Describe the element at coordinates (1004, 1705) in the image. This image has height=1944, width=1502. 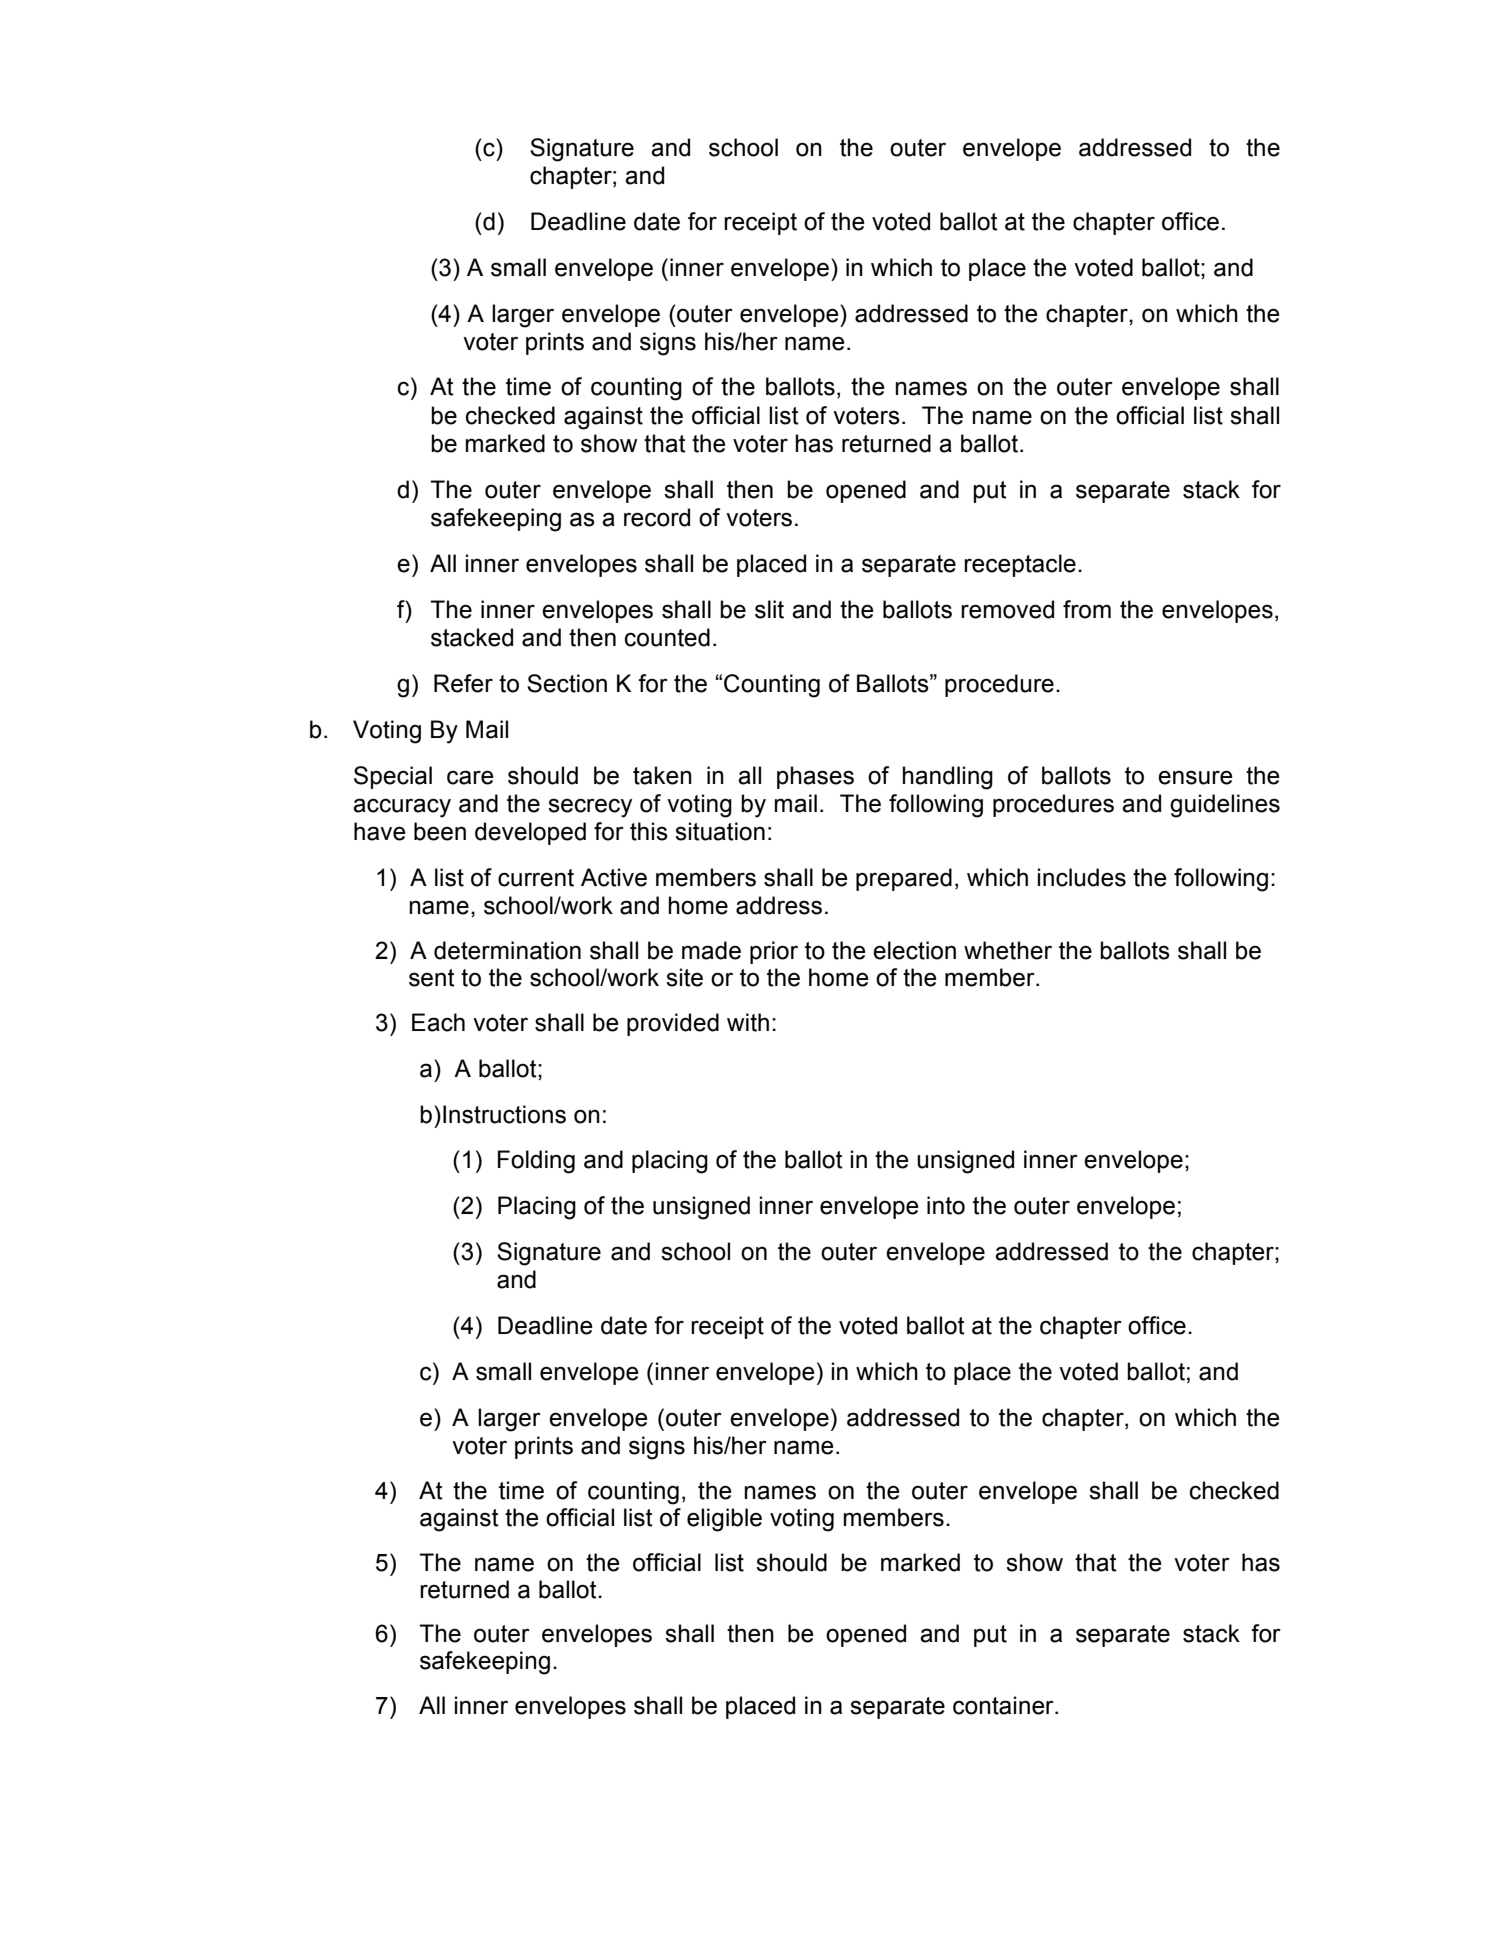
I see `container` at that location.
